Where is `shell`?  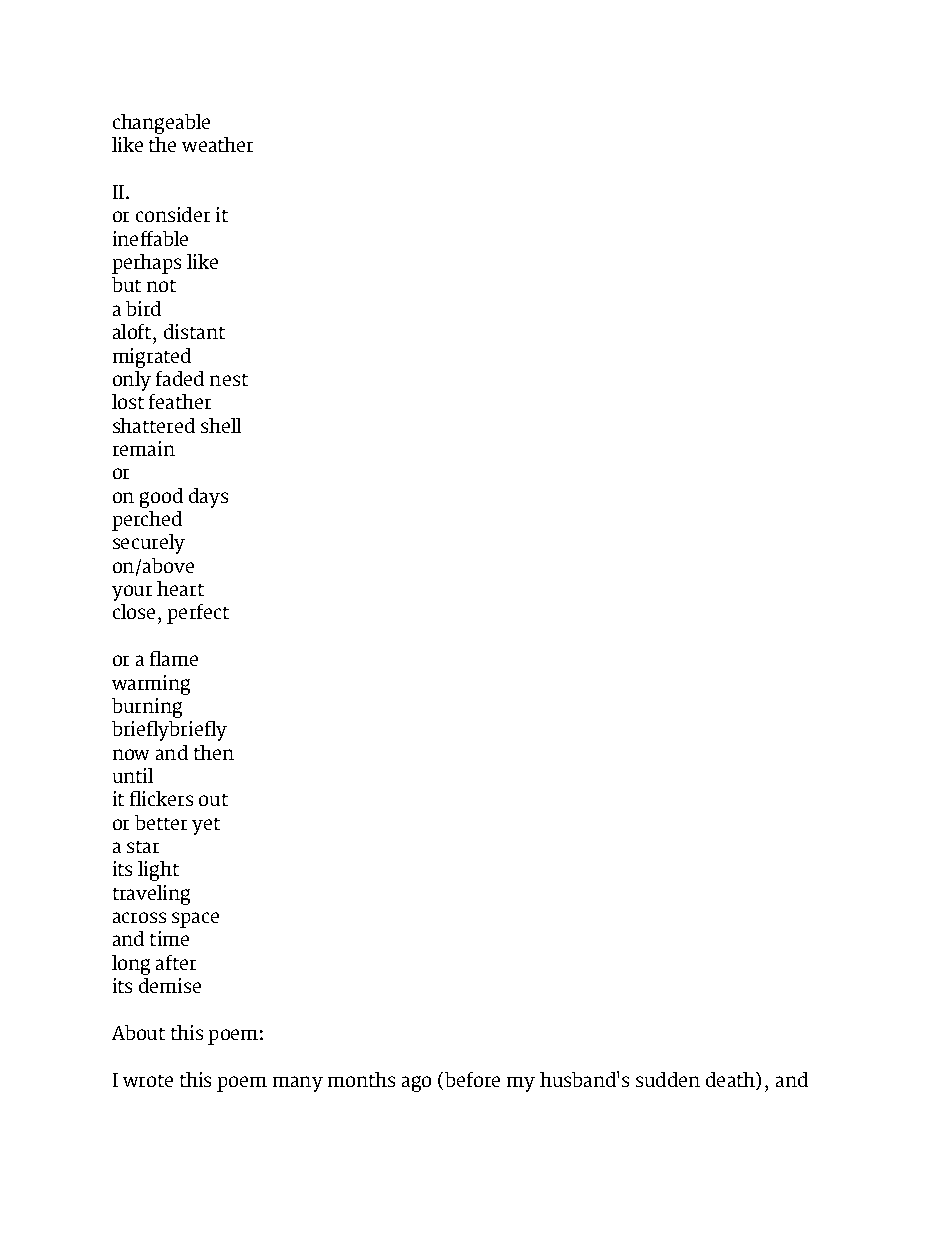 shell is located at coordinates (221, 425).
